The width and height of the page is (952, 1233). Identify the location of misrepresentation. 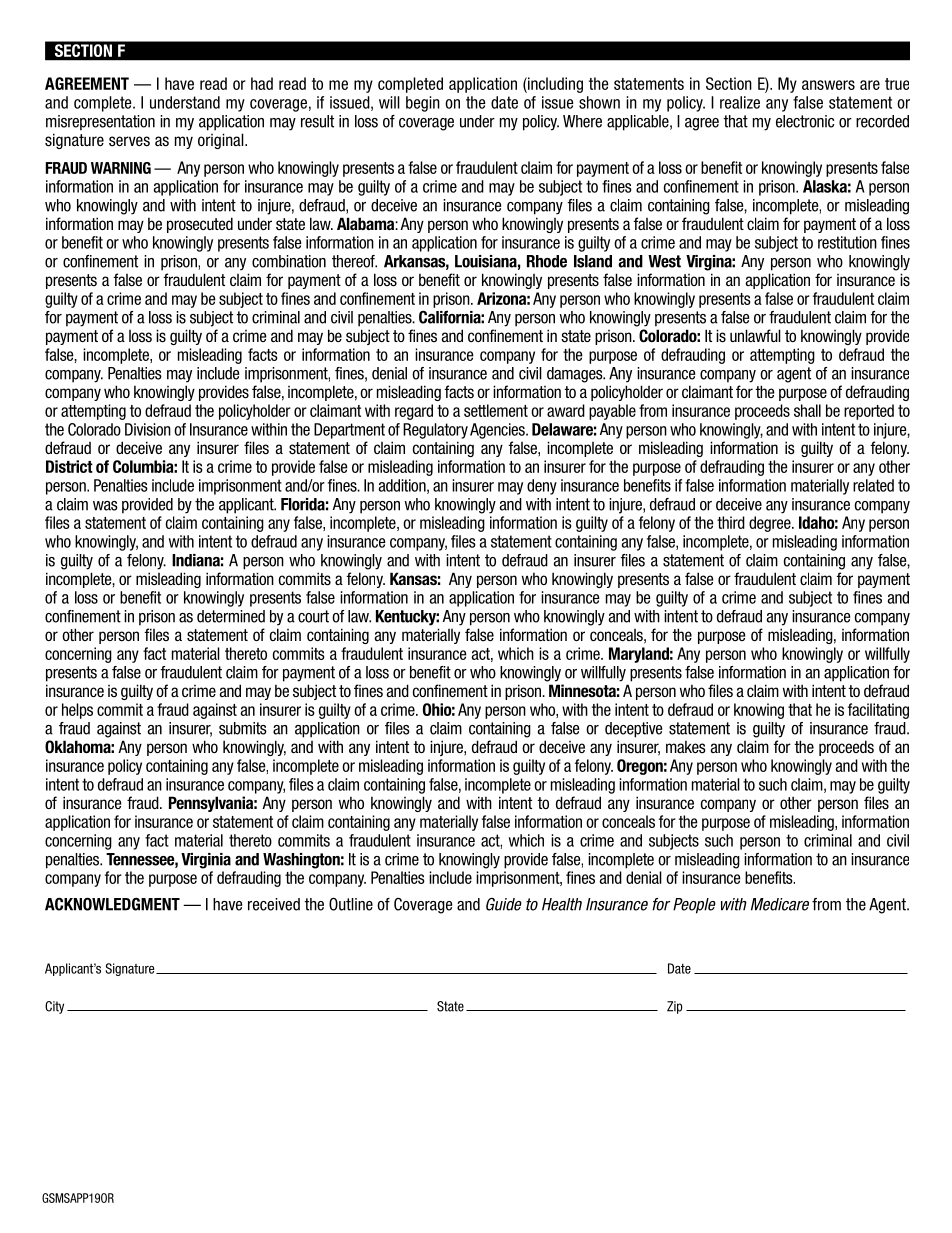
(100, 123).
